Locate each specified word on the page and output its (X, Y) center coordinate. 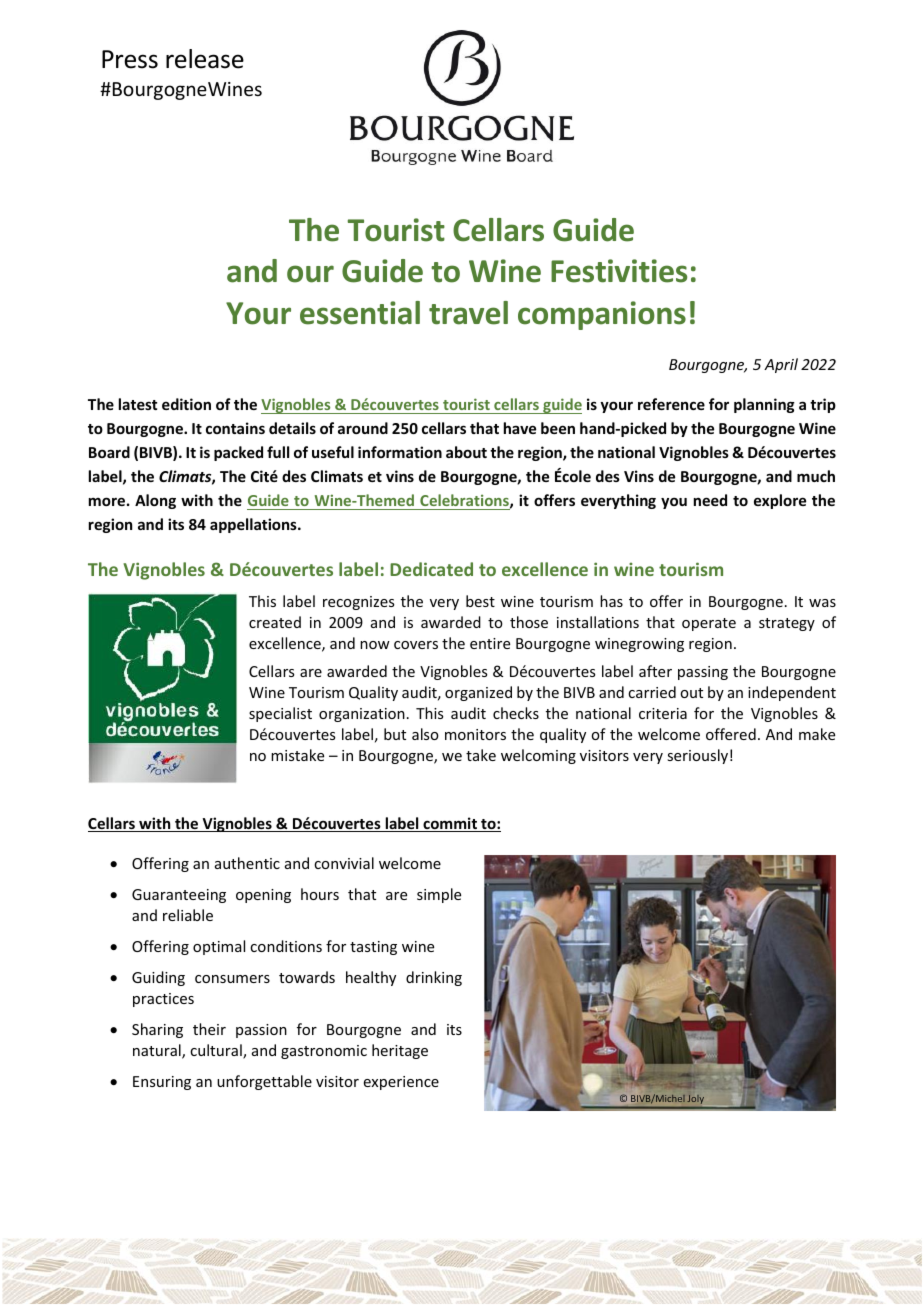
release (205, 59)
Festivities (619, 271)
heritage (400, 1051)
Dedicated (431, 569)
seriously (697, 756)
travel (468, 313)
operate (709, 624)
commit (450, 824)
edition (186, 404)
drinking (434, 978)
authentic (247, 863)
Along (155, 501)
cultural (217, 1051)
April (781, 365)
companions (602, 315)
